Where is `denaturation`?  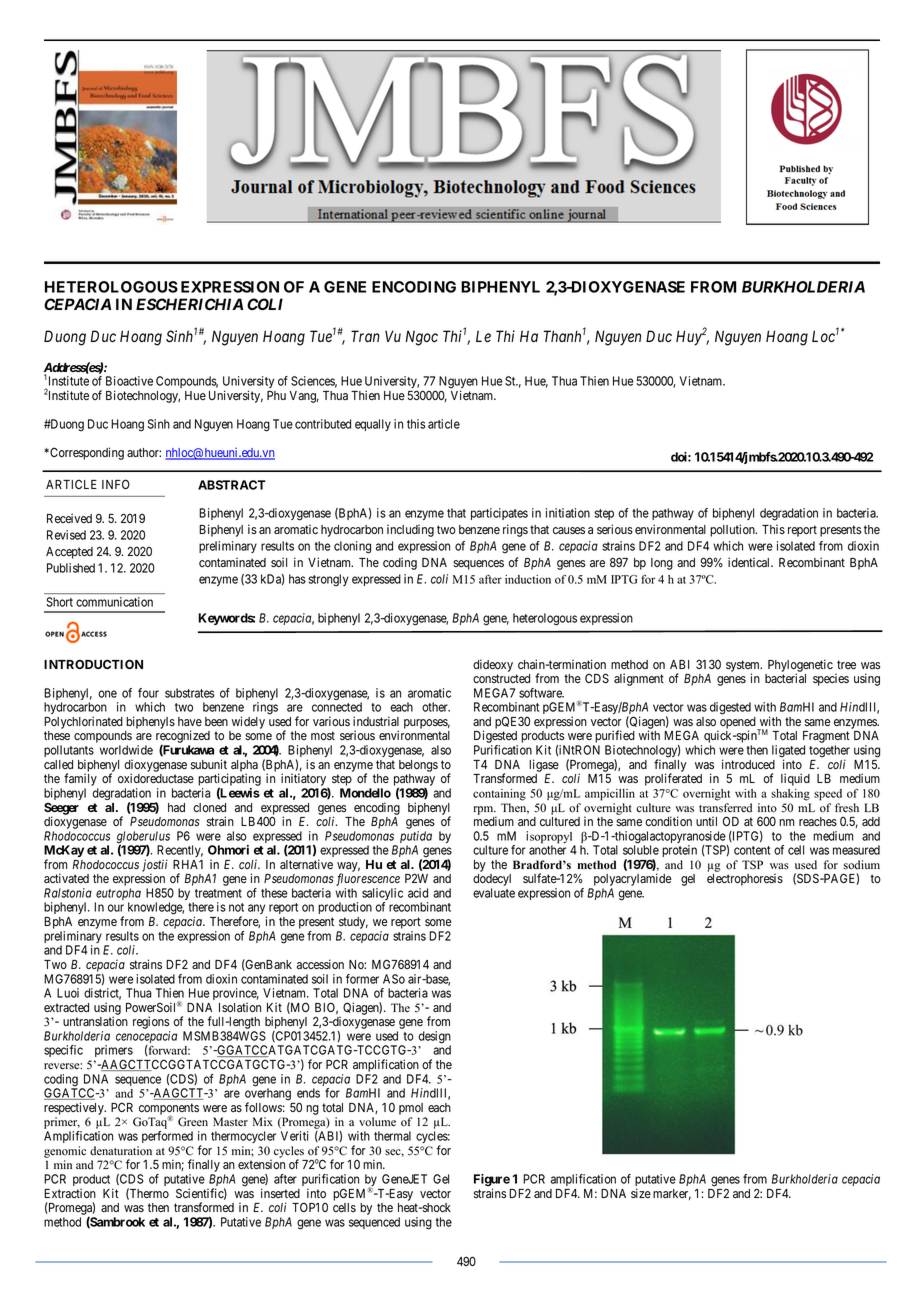
denaturation is located at coordinates (121, 1151).
